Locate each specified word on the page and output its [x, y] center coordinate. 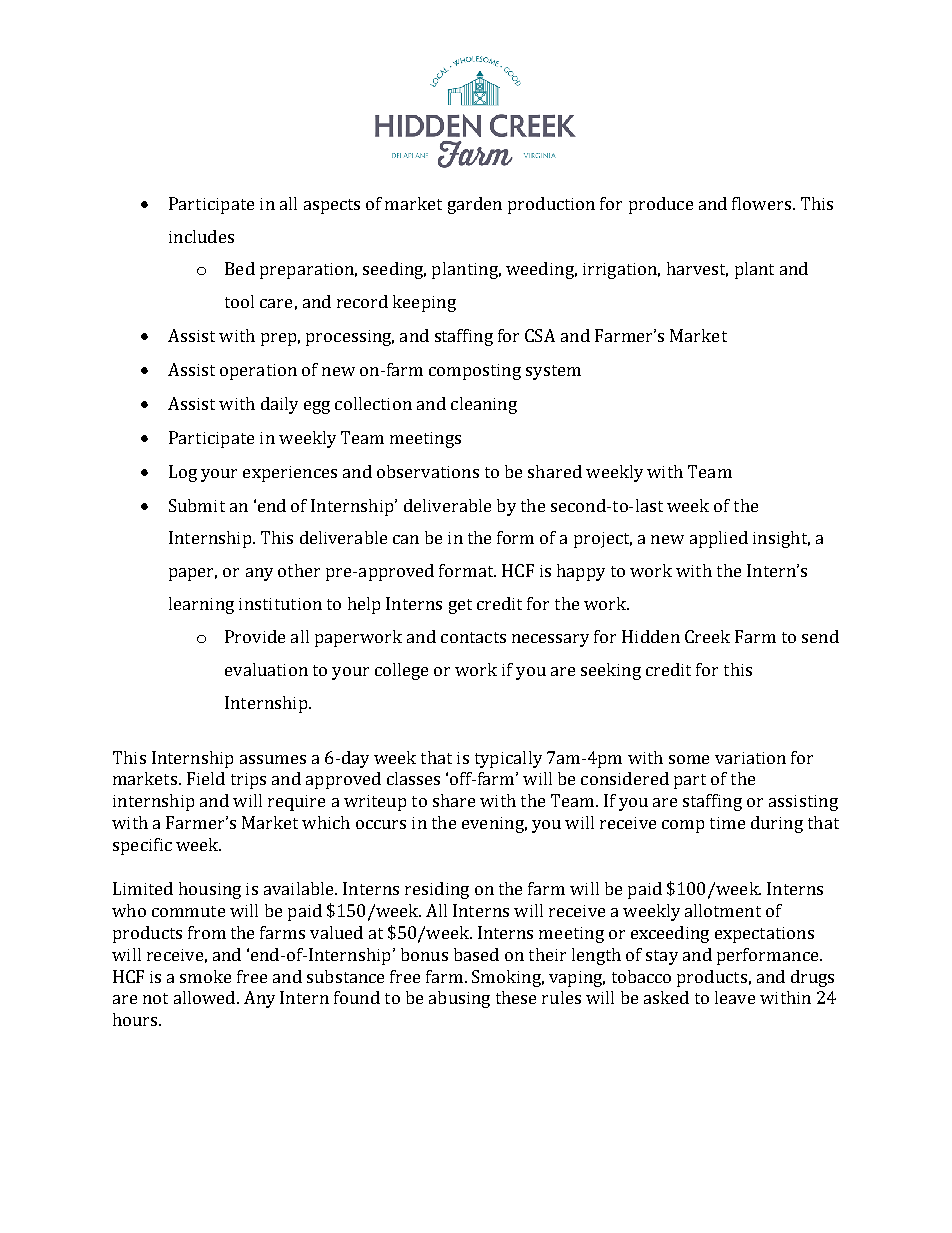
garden [475, 205]
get [460, 606]
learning [201, 605]
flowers [761, 203]
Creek [707, 636]
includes [201, 236]
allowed [206, 997]
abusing [459, 999]
